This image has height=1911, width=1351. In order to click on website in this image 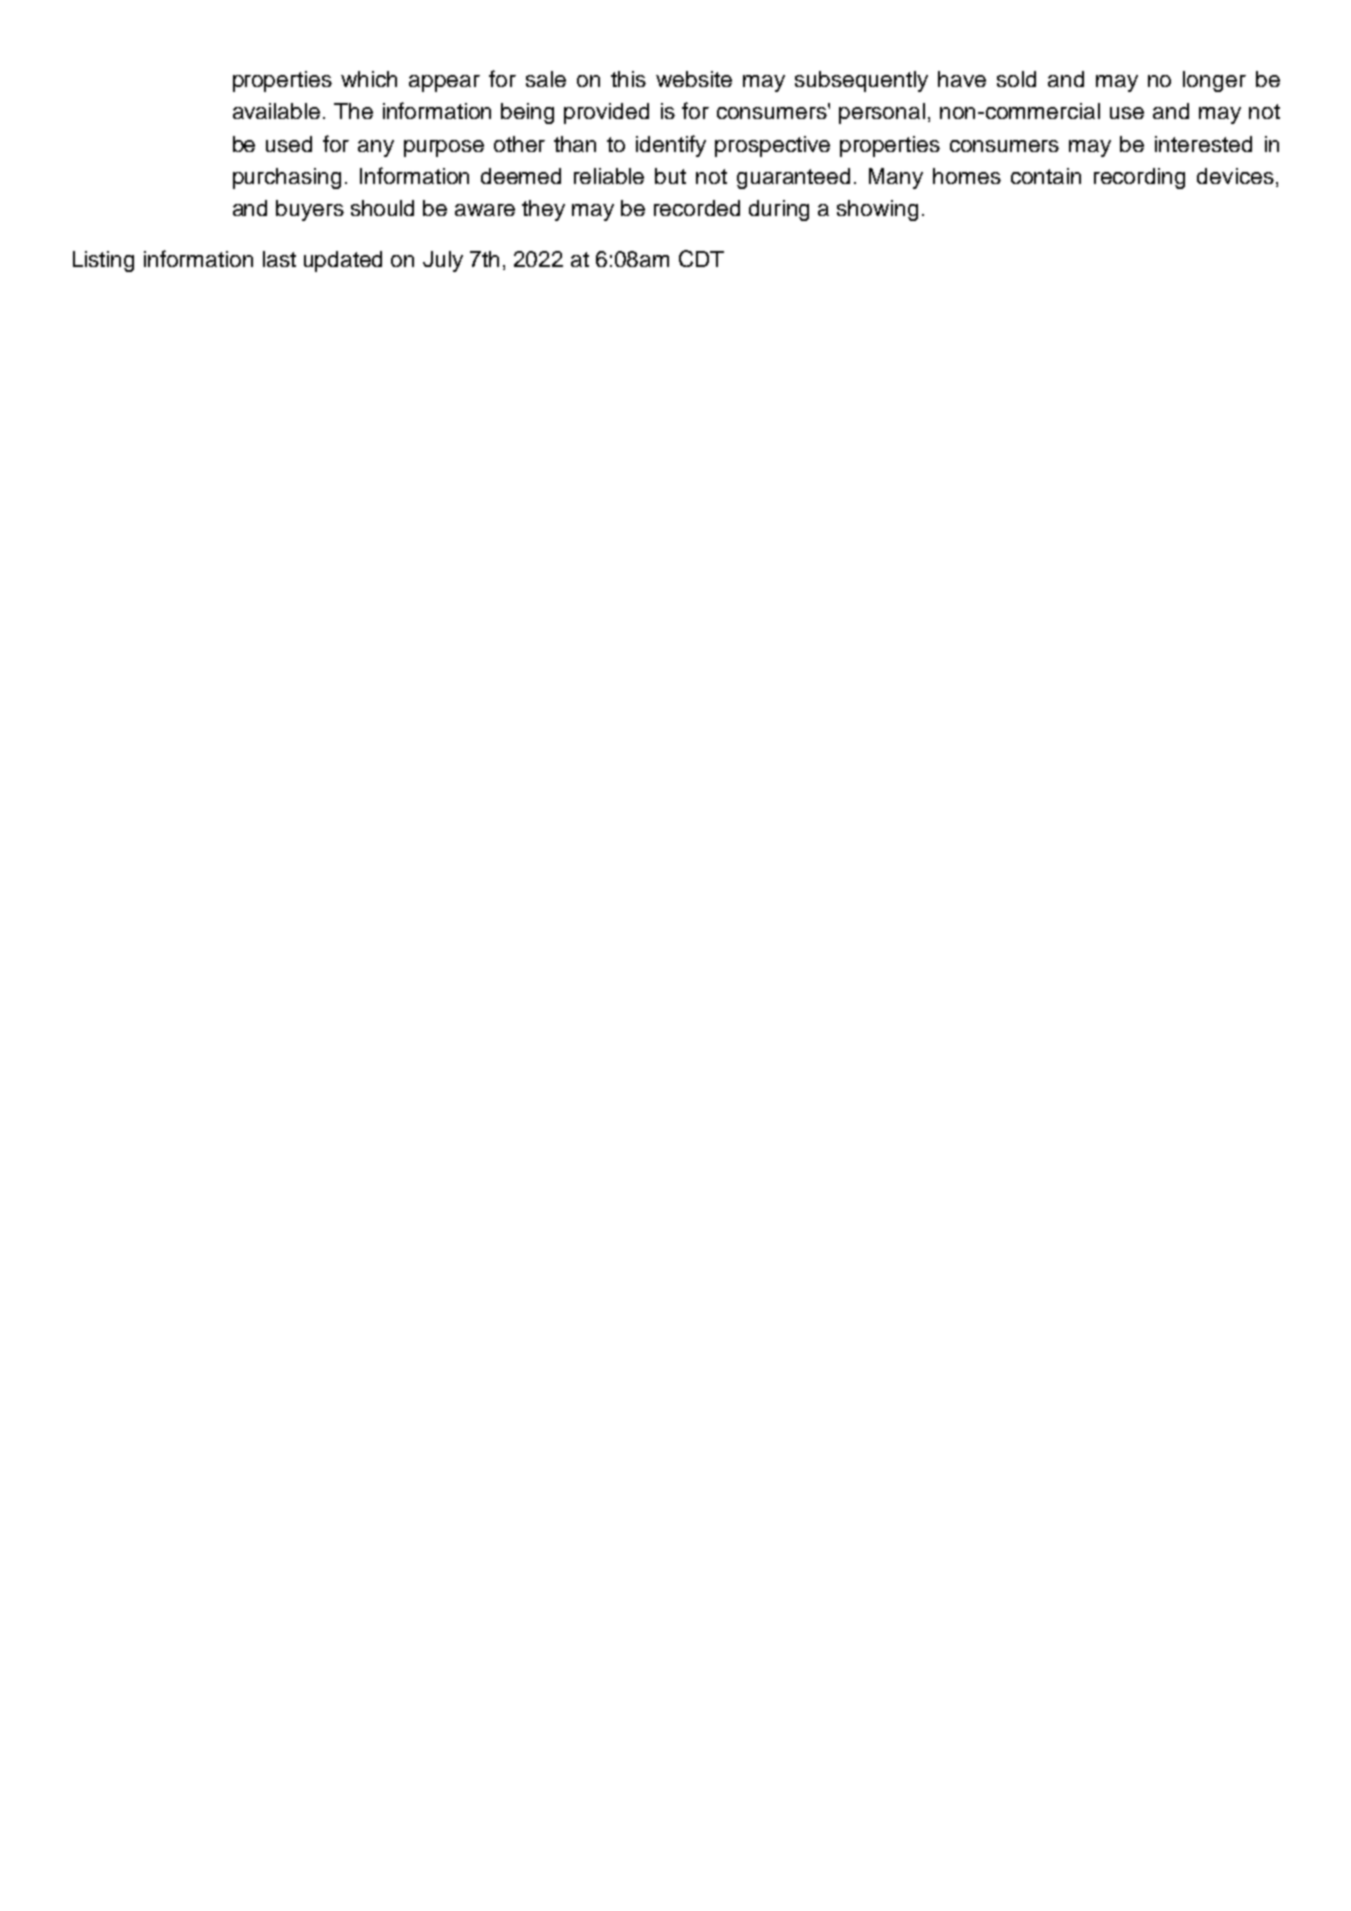, I will do `click(694, 79)`.
